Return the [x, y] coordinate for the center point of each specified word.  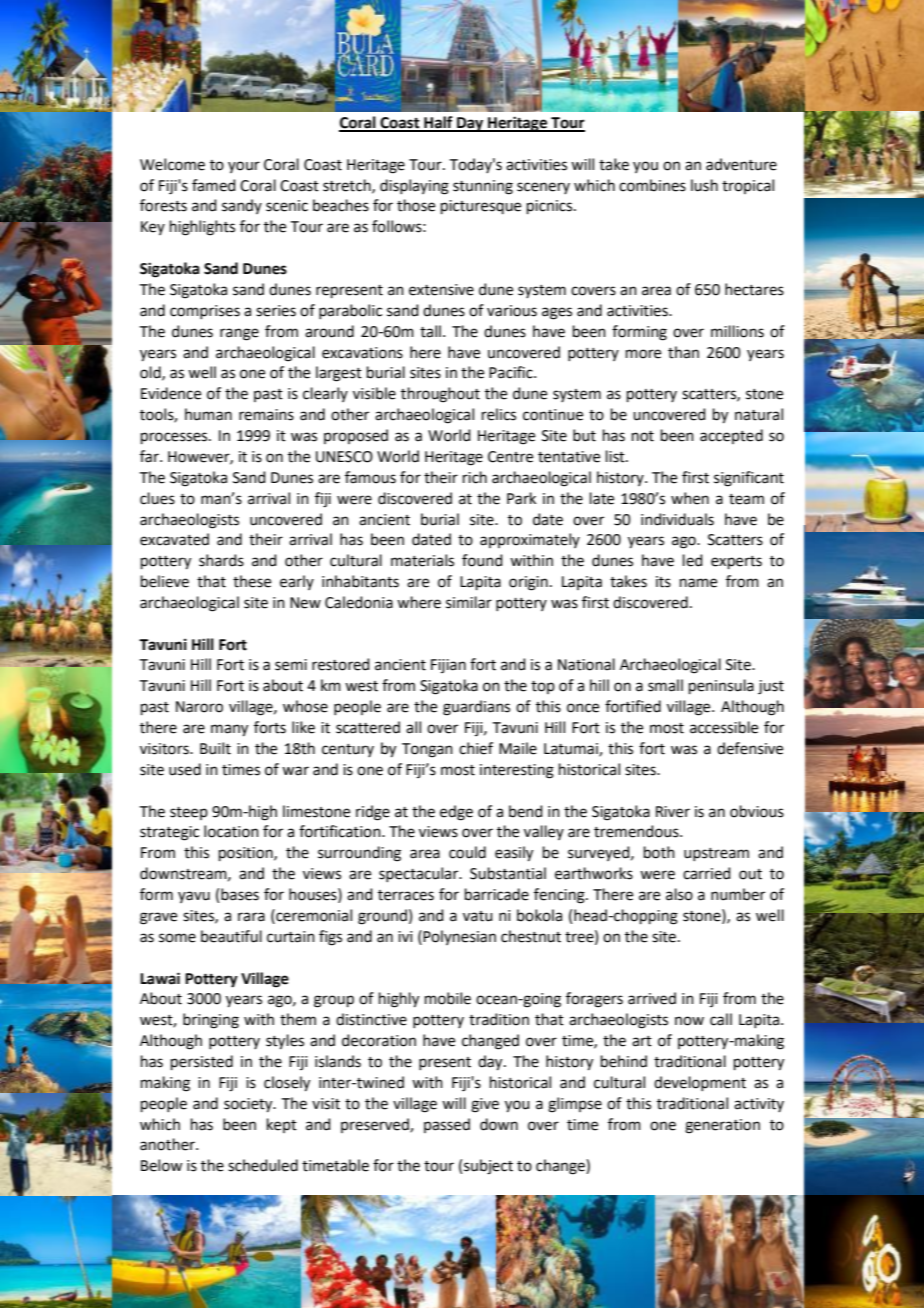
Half [438, 123]
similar [469, 602]
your [244, 167]
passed [447, 1125]
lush [704, 185]
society [249, 1105]
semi [291, 665]
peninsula [721, 686]
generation [722, 1126]
